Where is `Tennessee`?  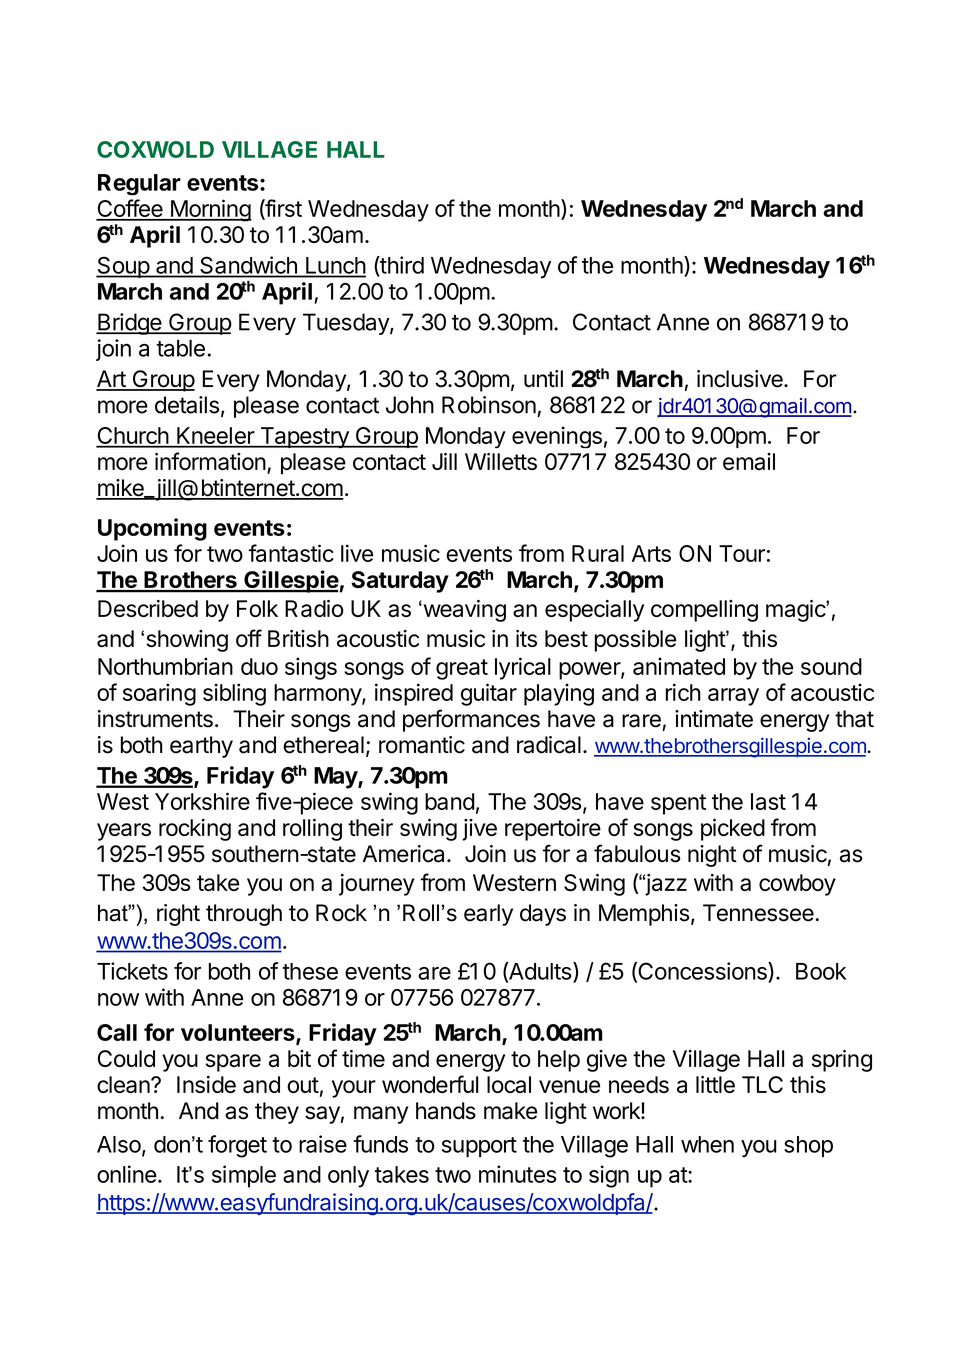
Tennessee is located at coordinates (759, 913).
